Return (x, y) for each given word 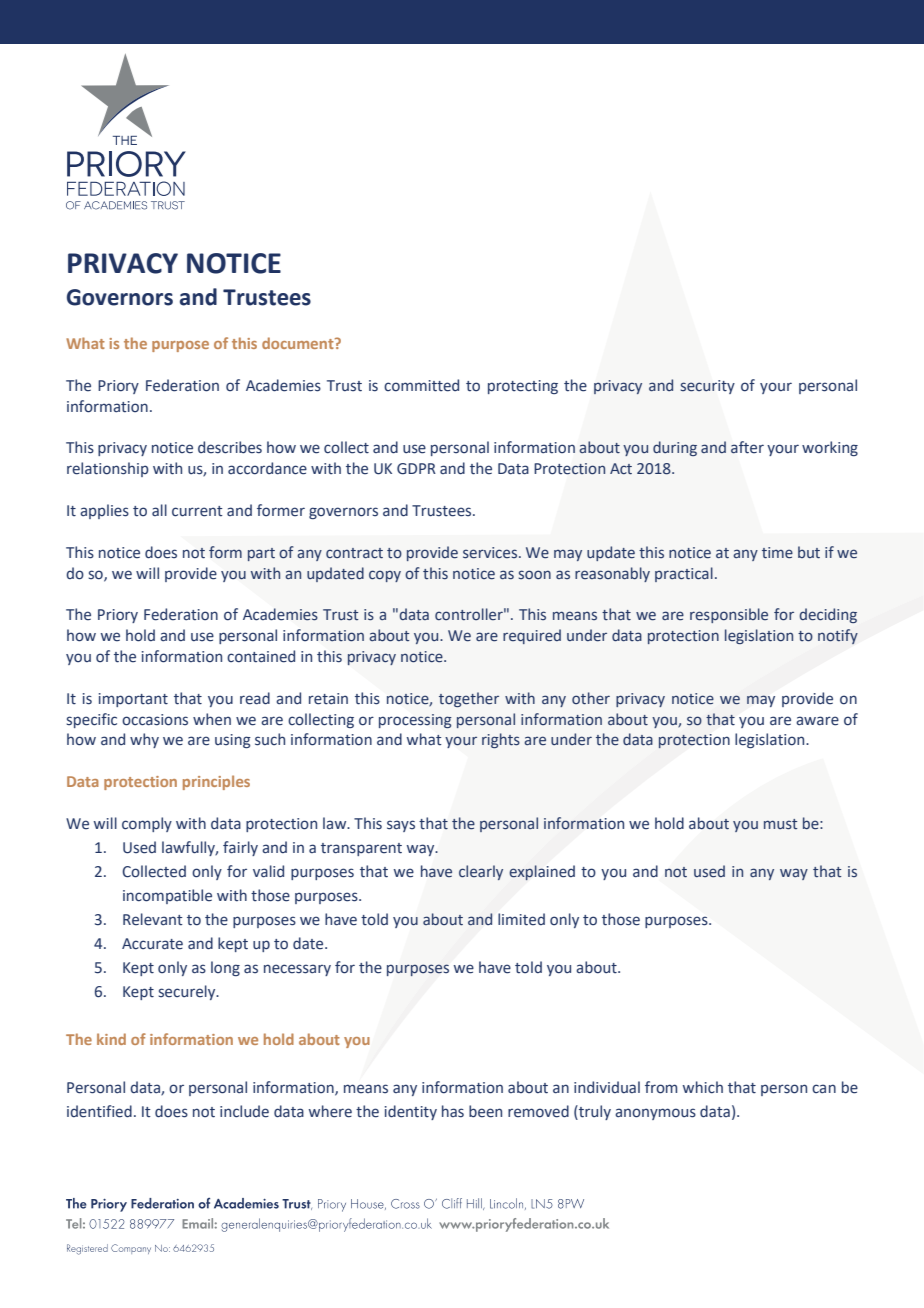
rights (501, 740)
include (244, 1111)
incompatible (167, 896)
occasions (155, 720)
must (780, 824)
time (777, 553)
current (197, 511)
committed (421, 385)
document (299, 343)
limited (521, 919)
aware (817, 721)
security (708, 387)
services (491, 553)
